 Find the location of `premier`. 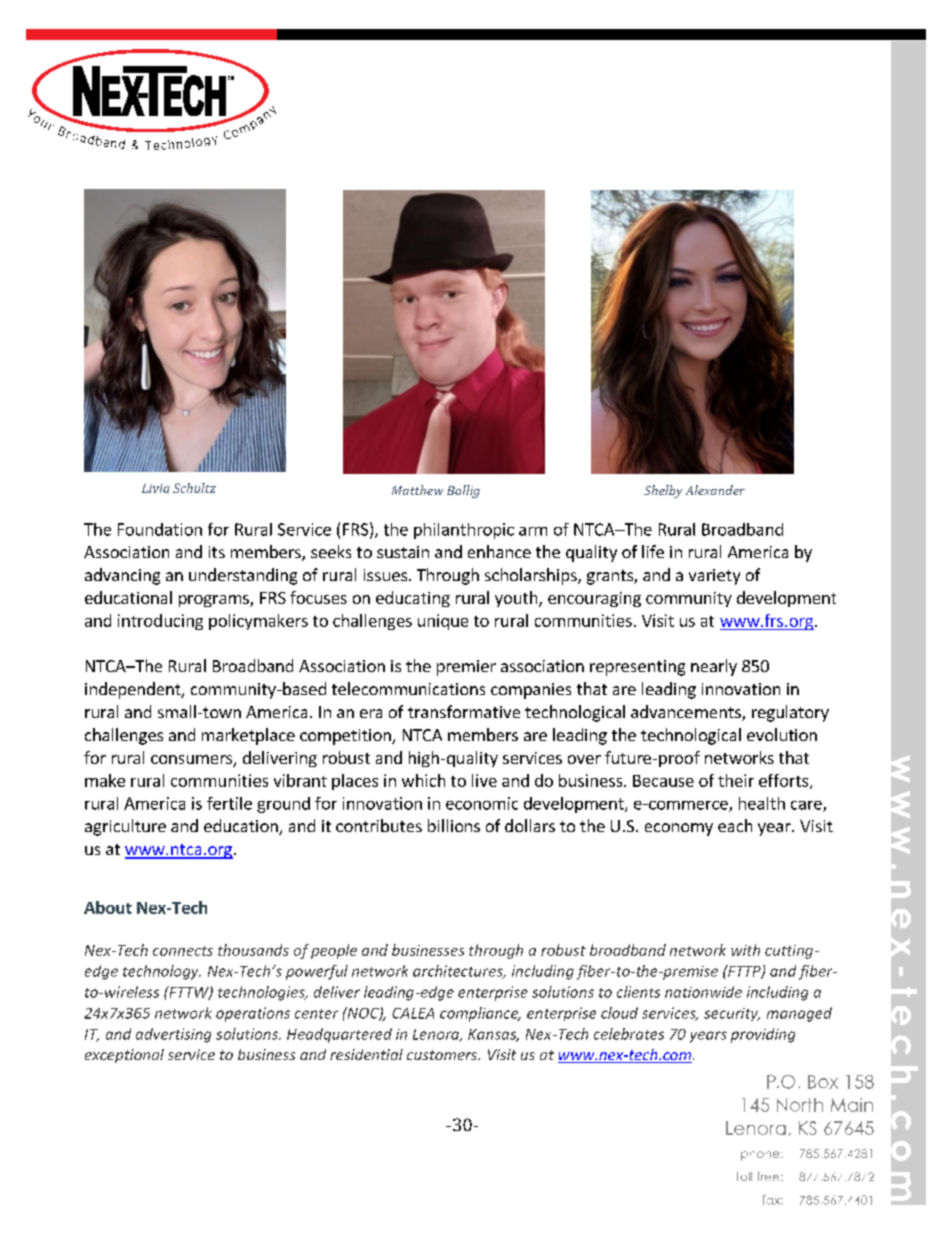

premier is located at coordinates (466, 668).
